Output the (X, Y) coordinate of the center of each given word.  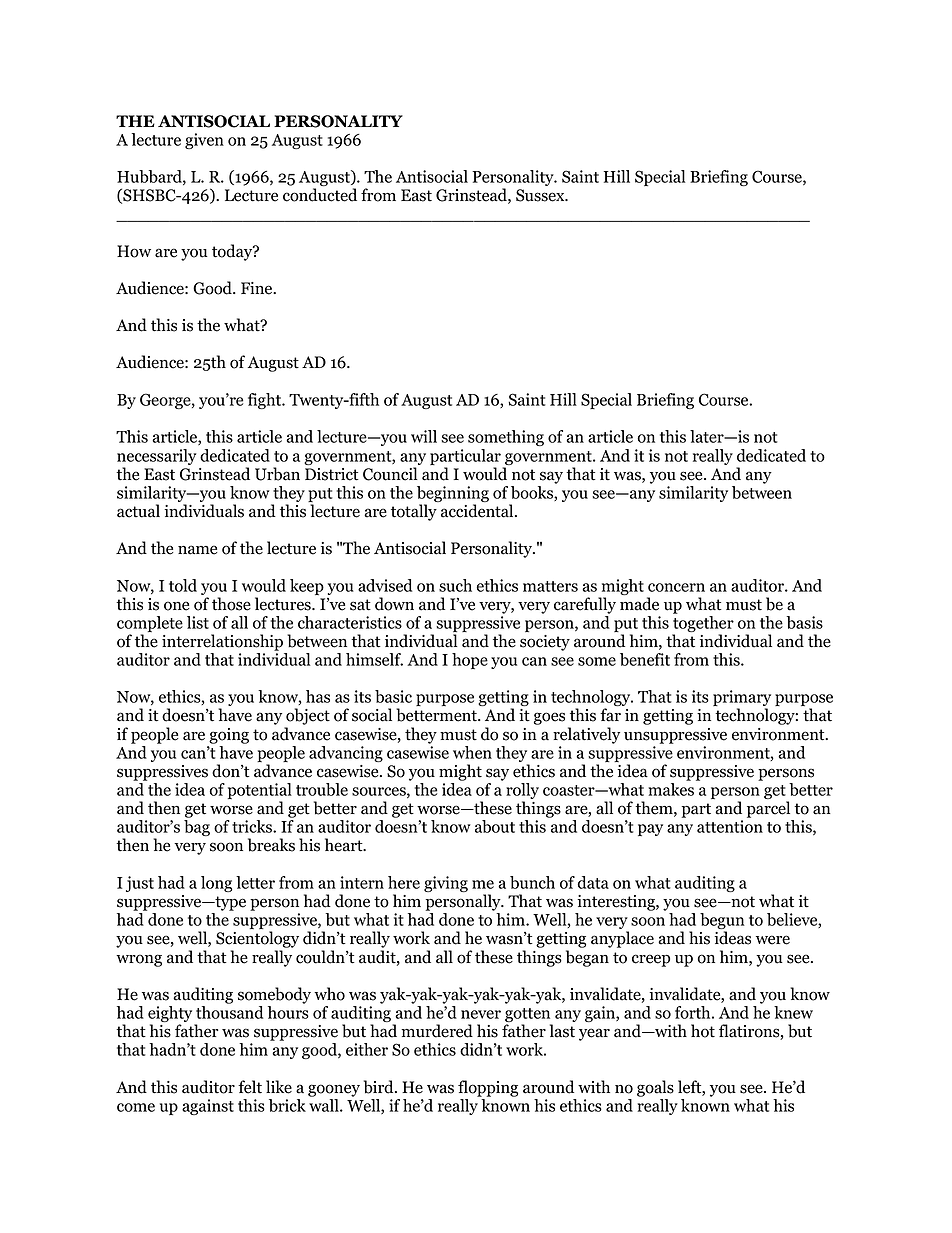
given (204, 141)
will (424, 436)
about (495, 826)
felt (250, 1087)
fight (266, 401)
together (703, 625)
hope (470, 661)
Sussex (541, 195)
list (198, 622)
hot (703, 1031)
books (533, 493)
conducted (320, 195)
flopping (488, 1088)
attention (730, 826)
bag (197, 828)
